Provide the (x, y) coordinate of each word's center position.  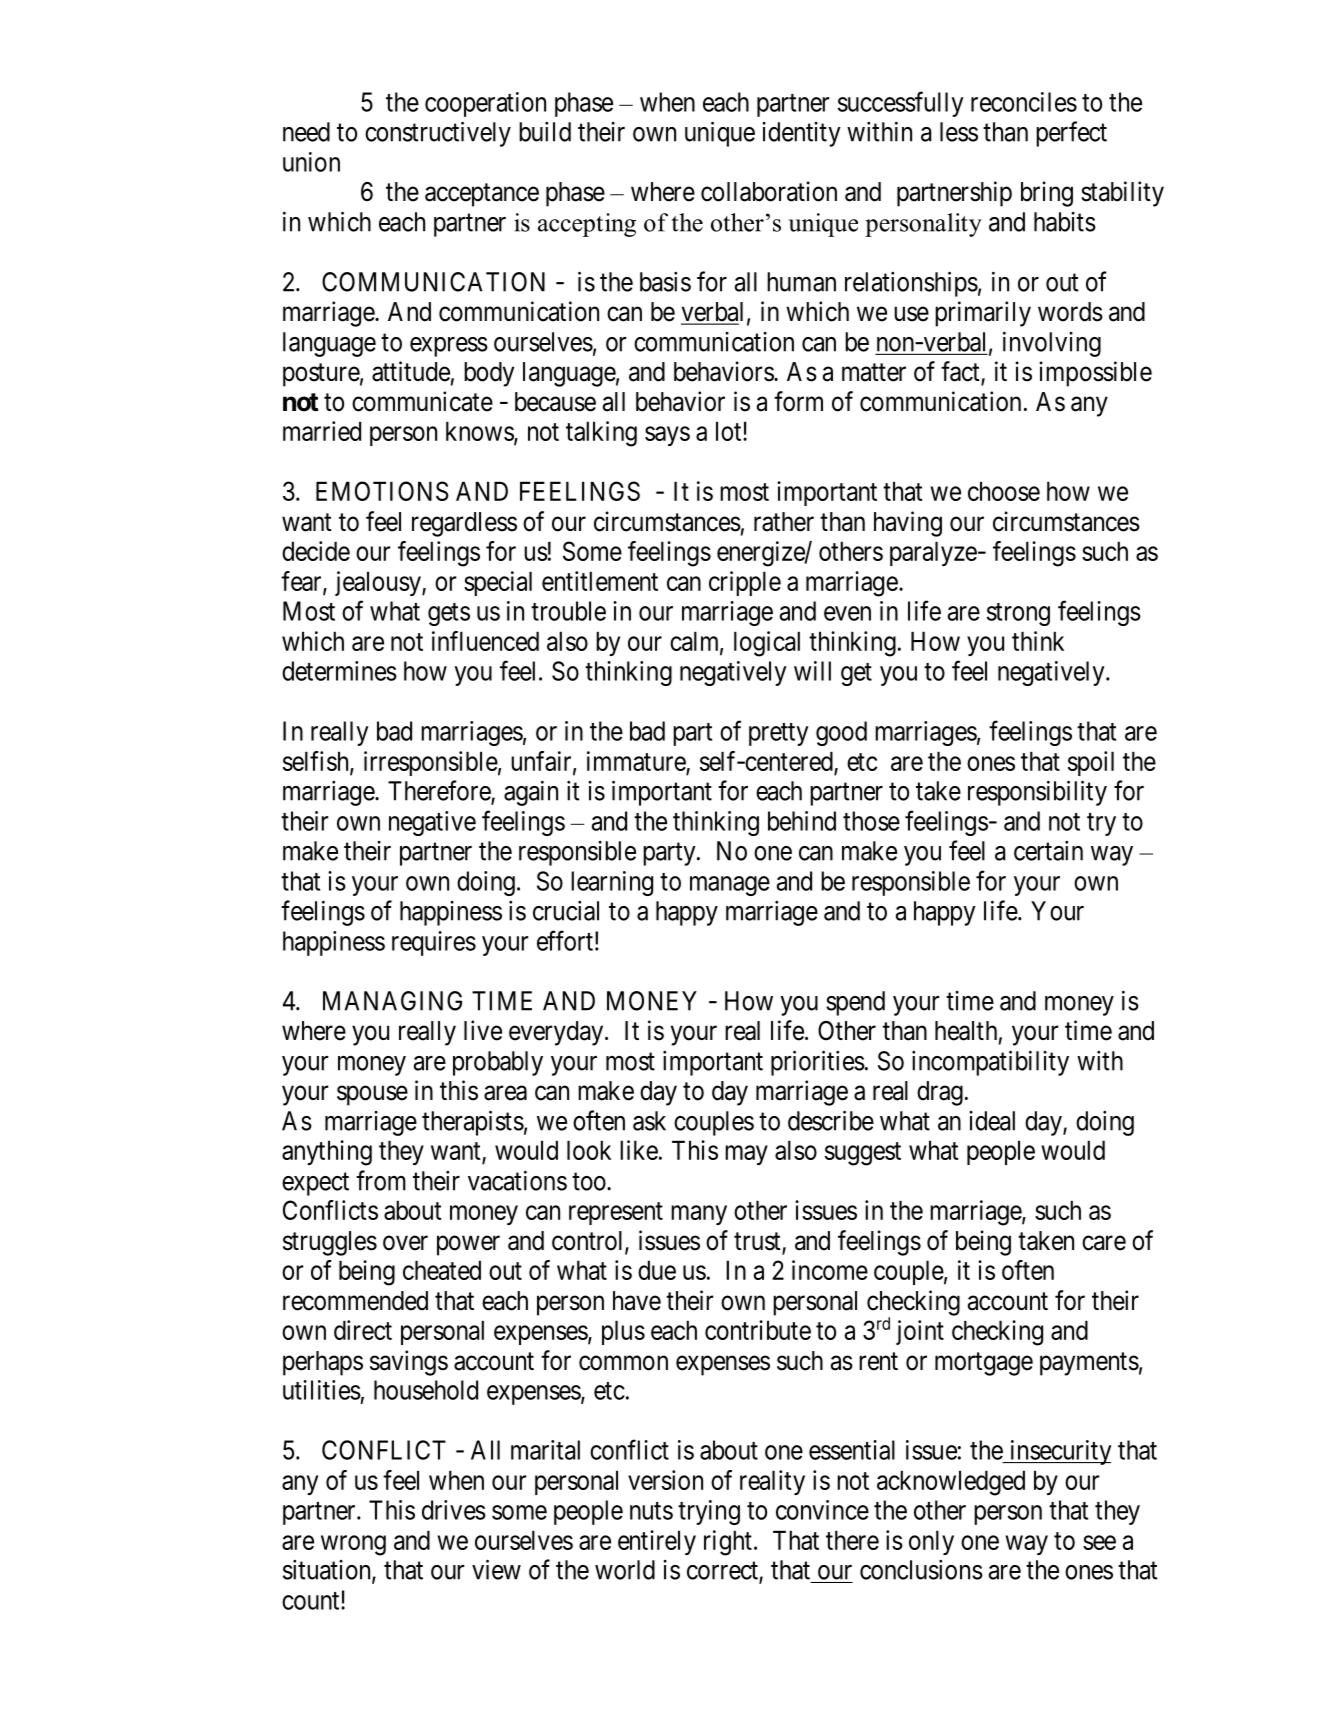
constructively (438, 134)
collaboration (769, 191)
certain (1048, 851)
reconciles (1024, 102)
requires (434, 943)
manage (730, 886)
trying (709, 1512)
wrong (353, 1545)
